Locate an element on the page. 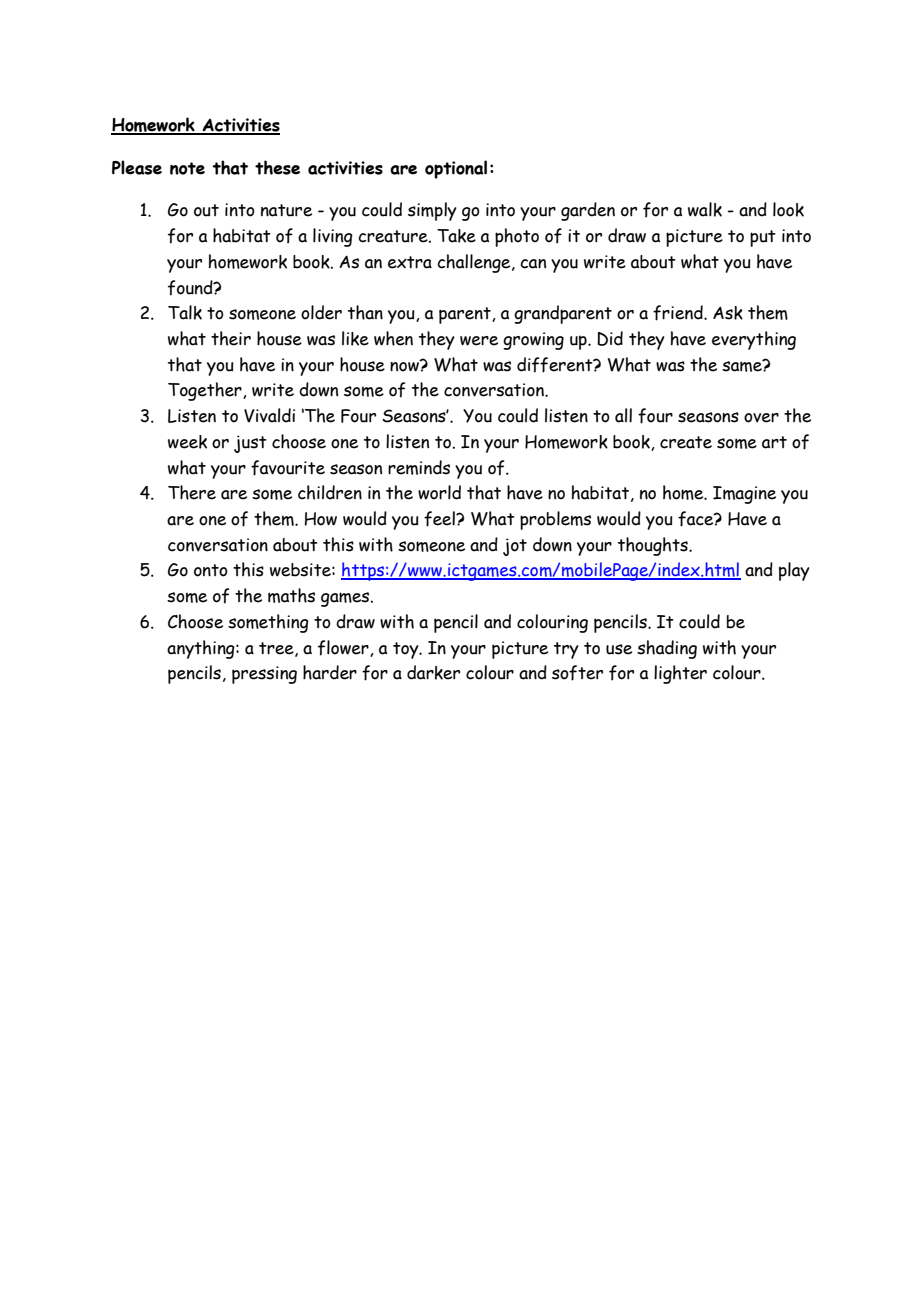 The height and width of the page is (1308, 924). note is located at coordinates (187, 168).
